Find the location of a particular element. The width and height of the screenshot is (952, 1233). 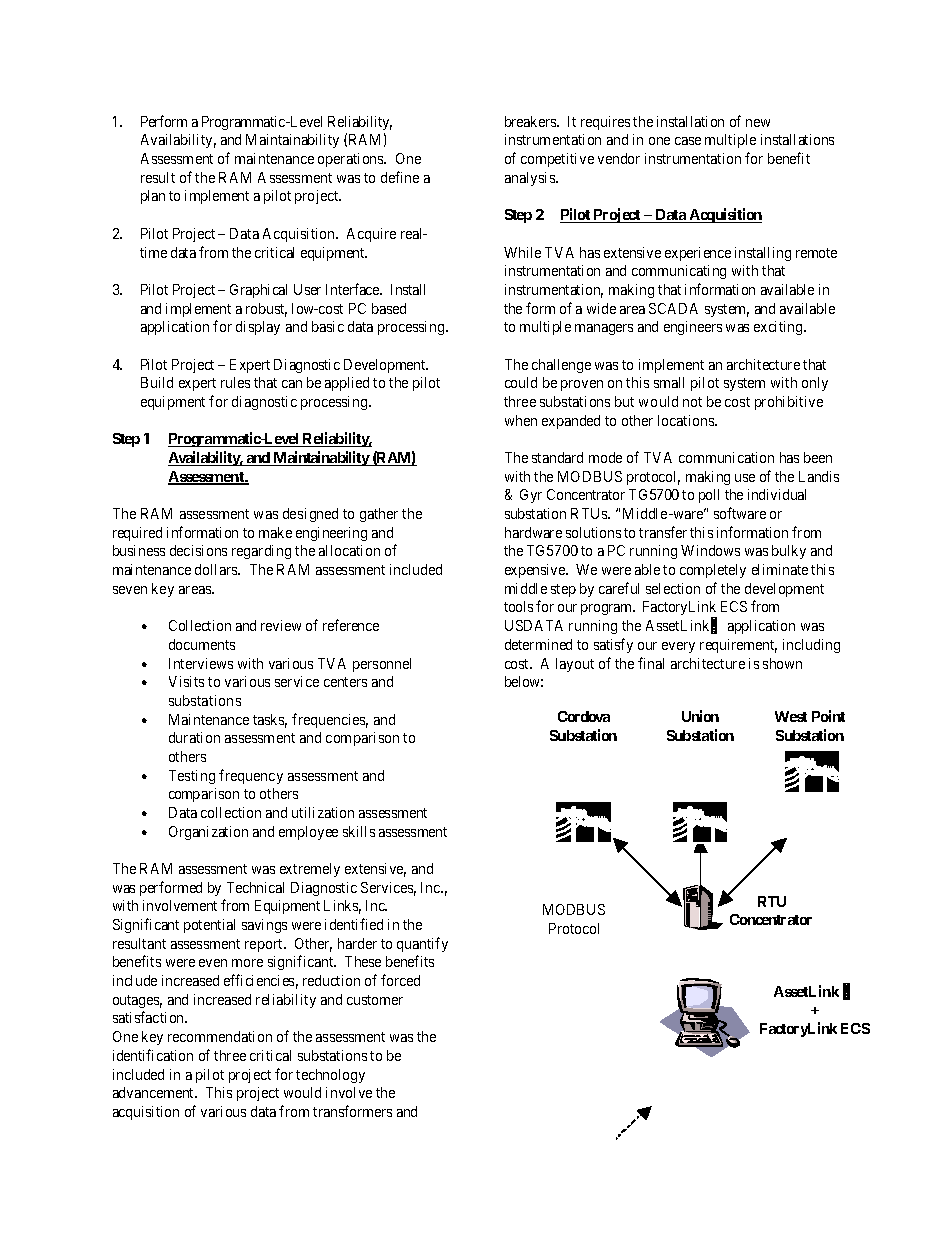

customer is located at coordinates (375, 1000).
